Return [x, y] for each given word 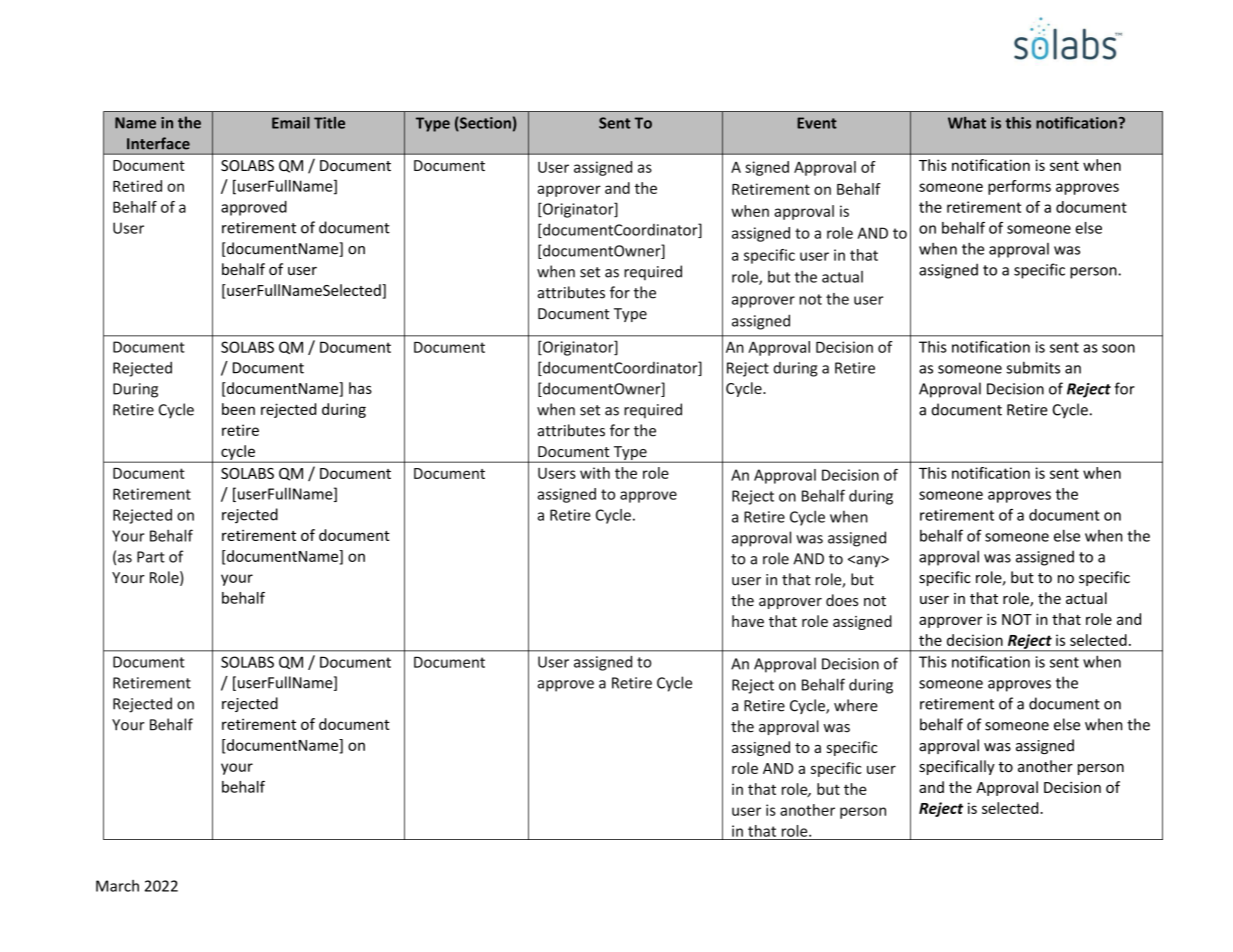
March [117, 886]
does [842, 600]
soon [1118, 348]
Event [817, 123]
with [595, 473]
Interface [158, 143]
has [360, 388]
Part [151, 557]
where [856, 705]
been [238, 409]
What [967, 123]
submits [1033, 367]
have [748, 621]
